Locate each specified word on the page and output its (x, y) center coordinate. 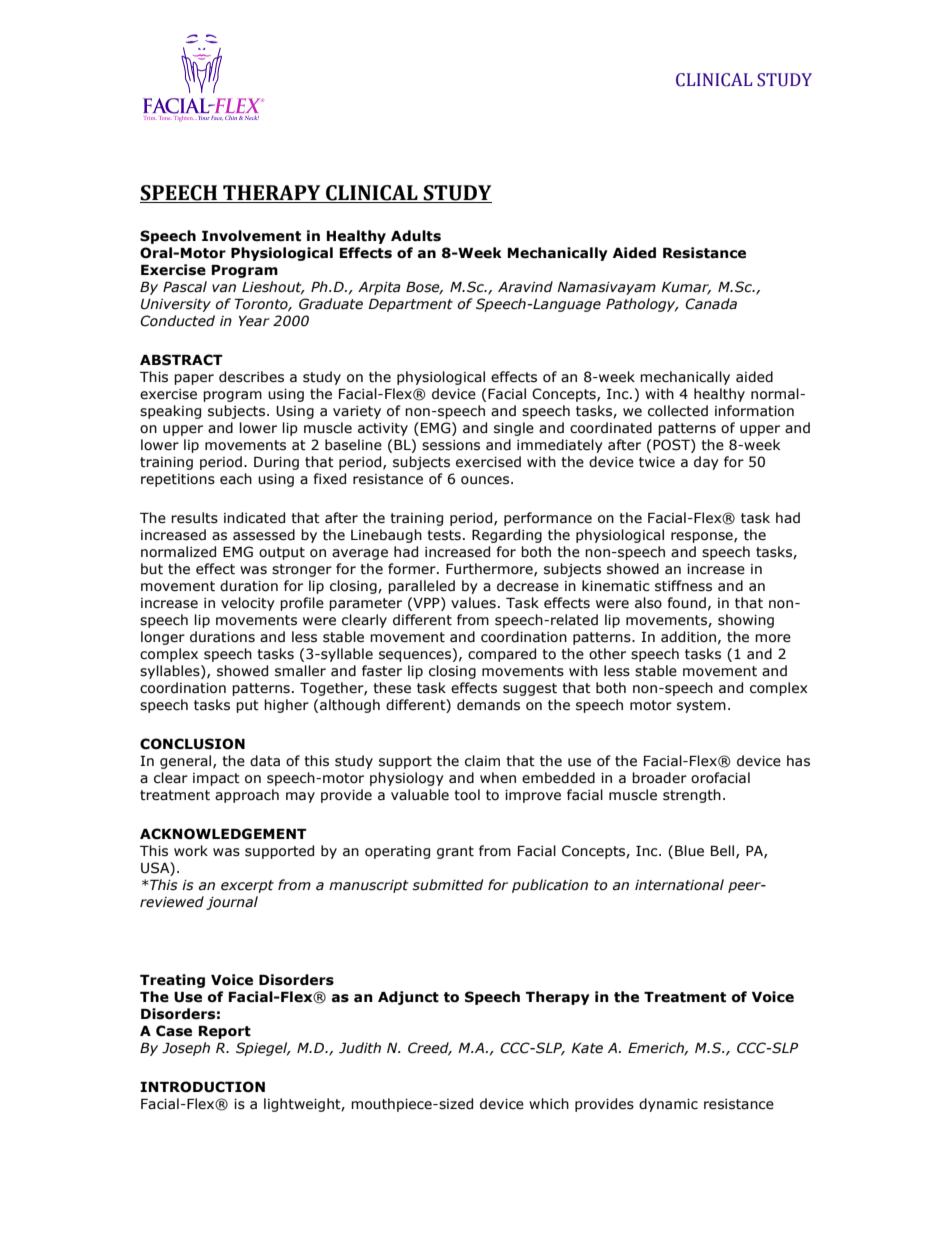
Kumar (686, 288)
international (679, 885)
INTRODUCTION (202, 1087)
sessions (451, 445)
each (236, 479)
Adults (416, 236)
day (706, 463)
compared (502, 655)
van (224, 288)
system (701, 706)
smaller (300, 671)
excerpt (247, 886)
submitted (448, 885)
